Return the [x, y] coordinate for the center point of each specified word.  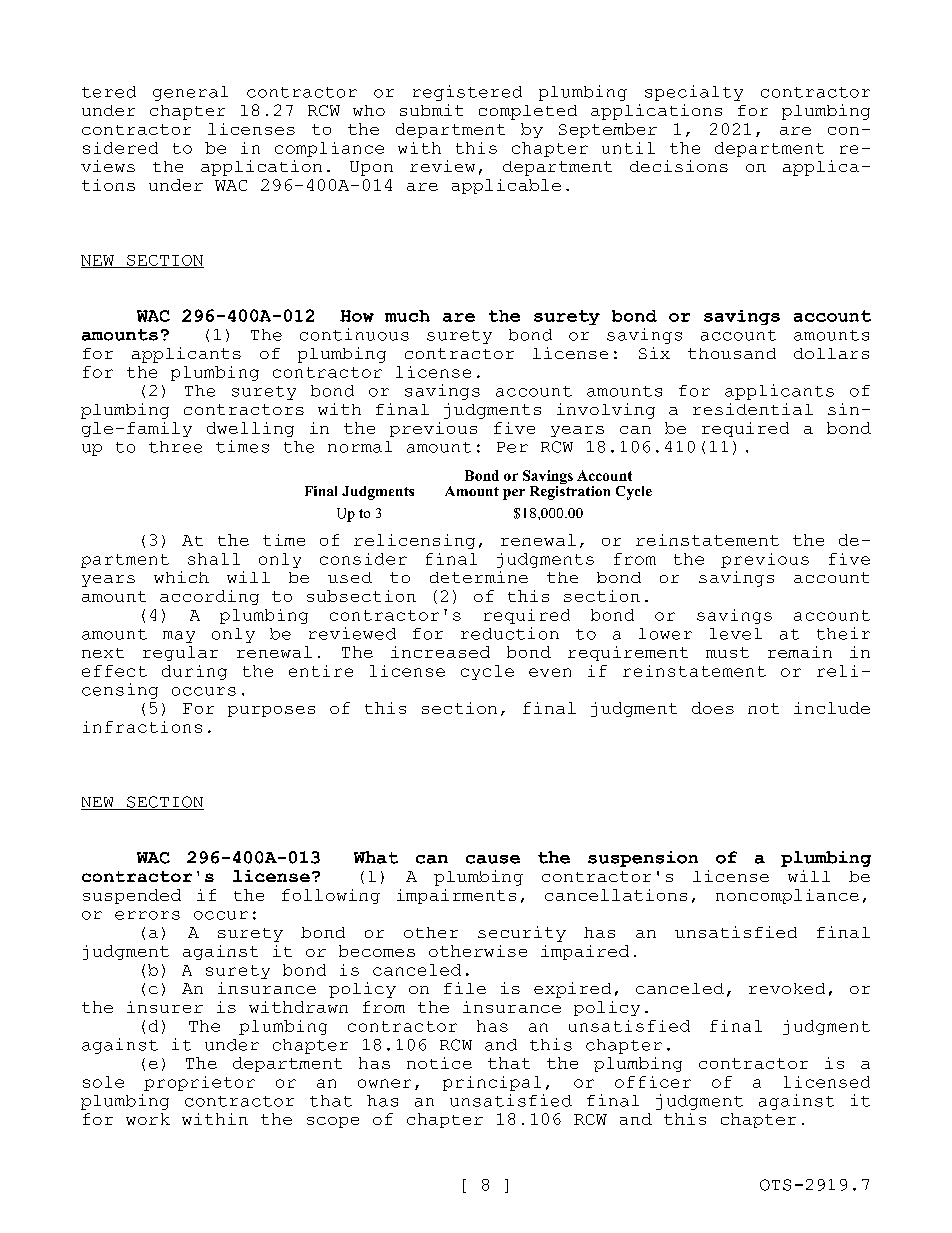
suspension [643, 859]
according [209, 597]
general [190, 93]
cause [493, 859]
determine [479, 577]
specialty [694, 93]
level [736, 634]
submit [431, 110]
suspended [132, 896]
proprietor [199, 1083]
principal [492, 1083]
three [175, 447]
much [407, 316]
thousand [732, 353]
